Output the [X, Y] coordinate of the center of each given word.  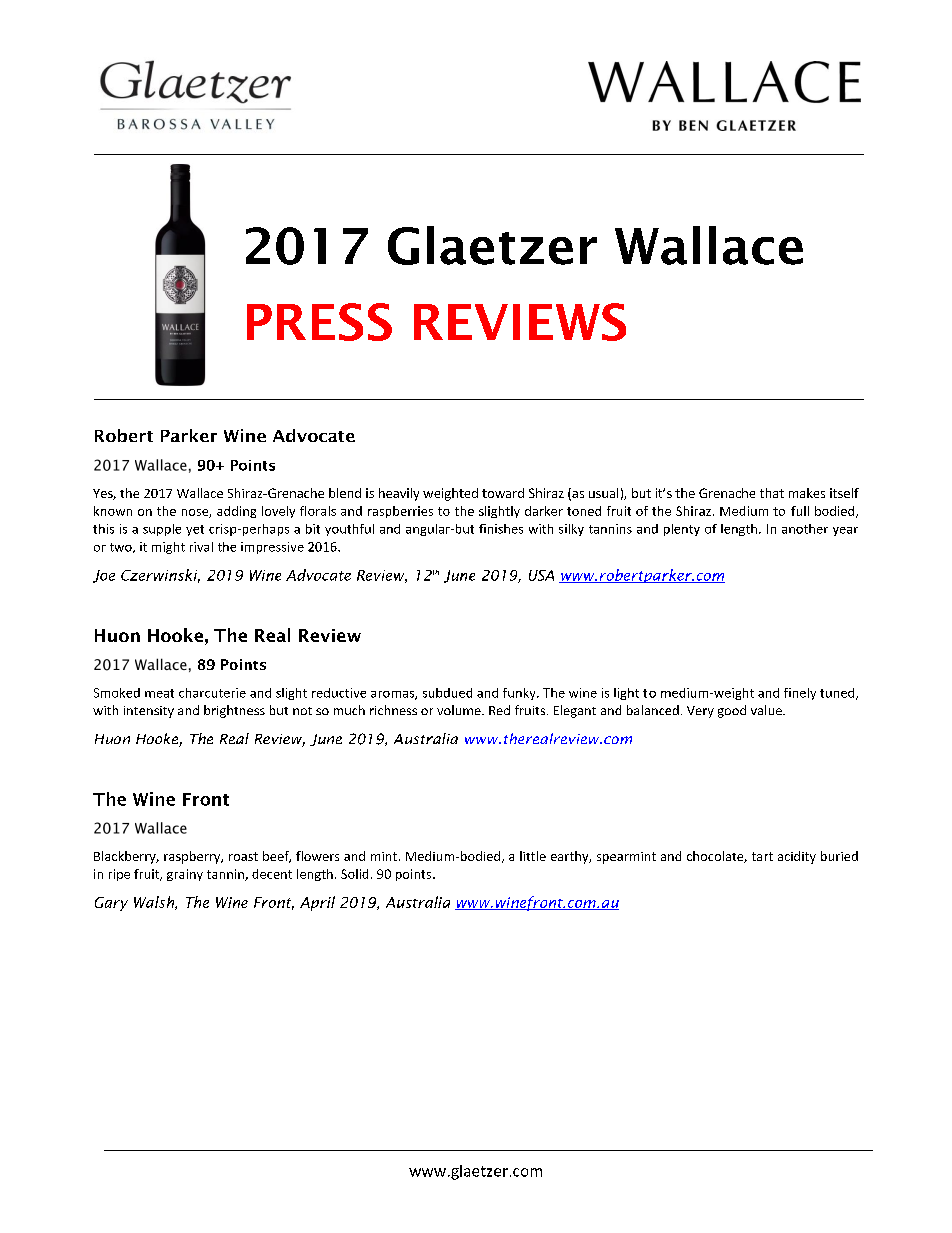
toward [503, 493]
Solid [354, 874]
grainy [185, 875]
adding [236, 512]
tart [762, 856]
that [772, 493]
